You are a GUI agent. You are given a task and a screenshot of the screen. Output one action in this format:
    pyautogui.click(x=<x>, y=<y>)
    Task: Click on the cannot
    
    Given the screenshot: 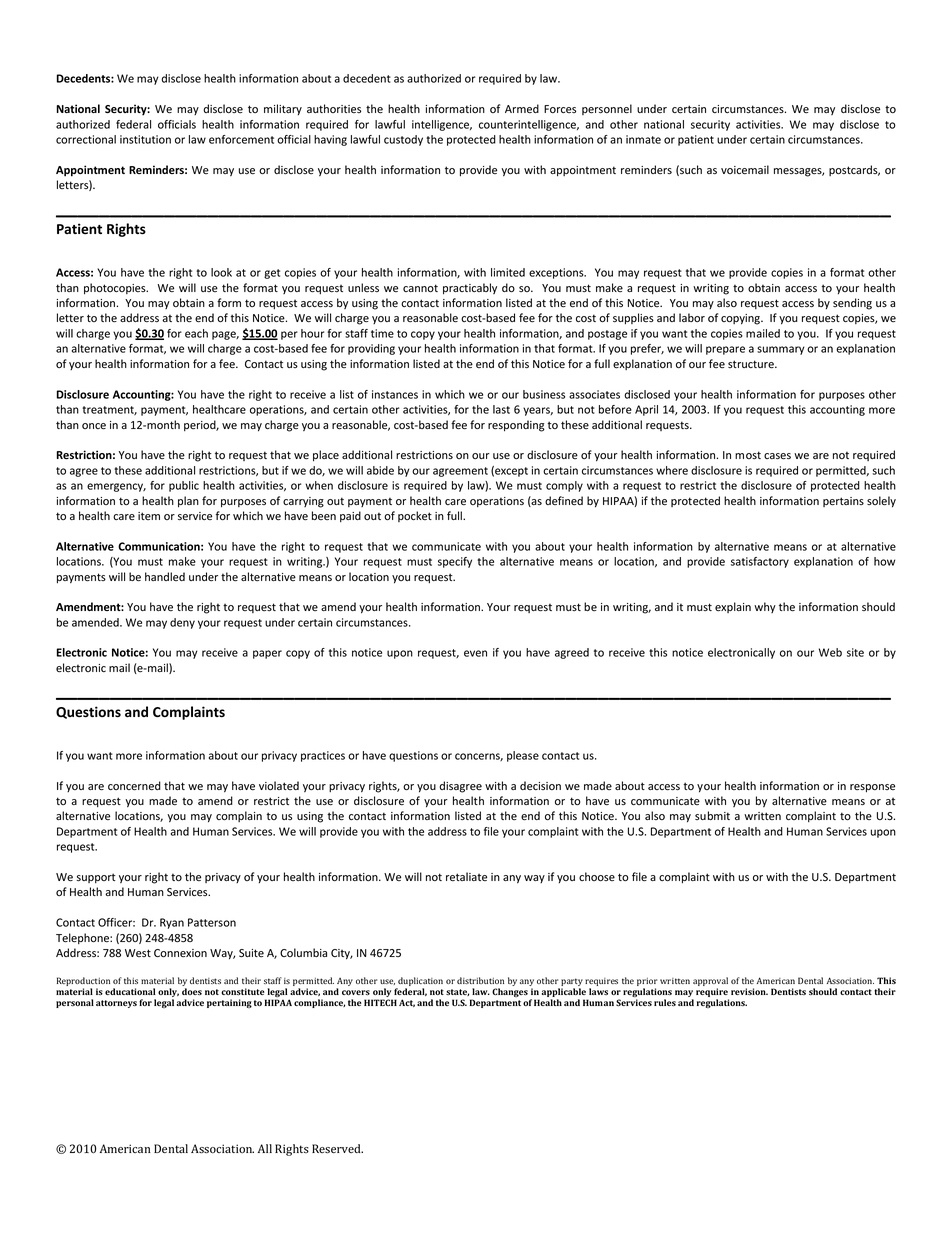 What is the action you would take?
    pyautogui.click(x=420, y=288)
